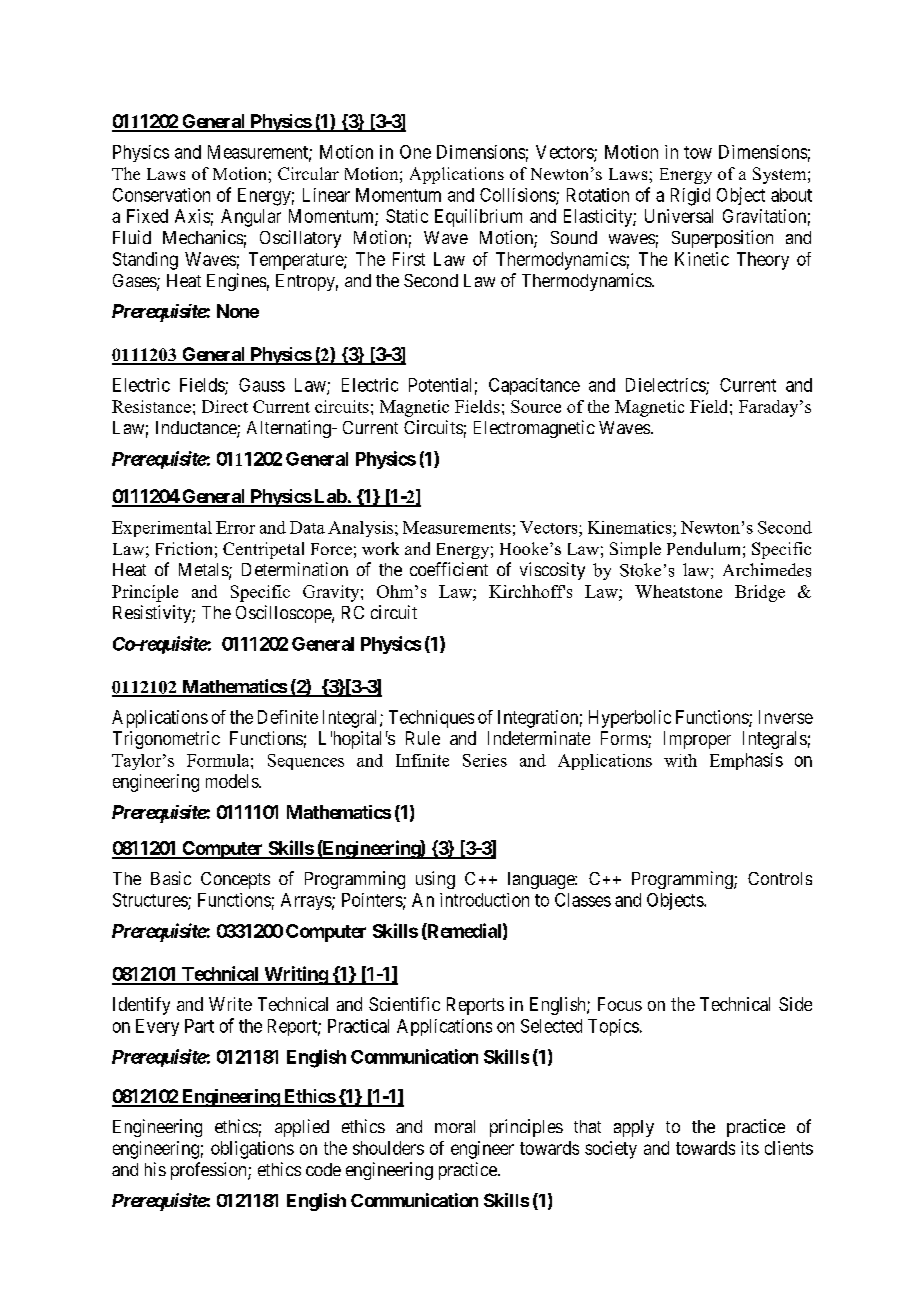 The image size is (924, 1308). I want to click on Rigid, so click(690, 197).
